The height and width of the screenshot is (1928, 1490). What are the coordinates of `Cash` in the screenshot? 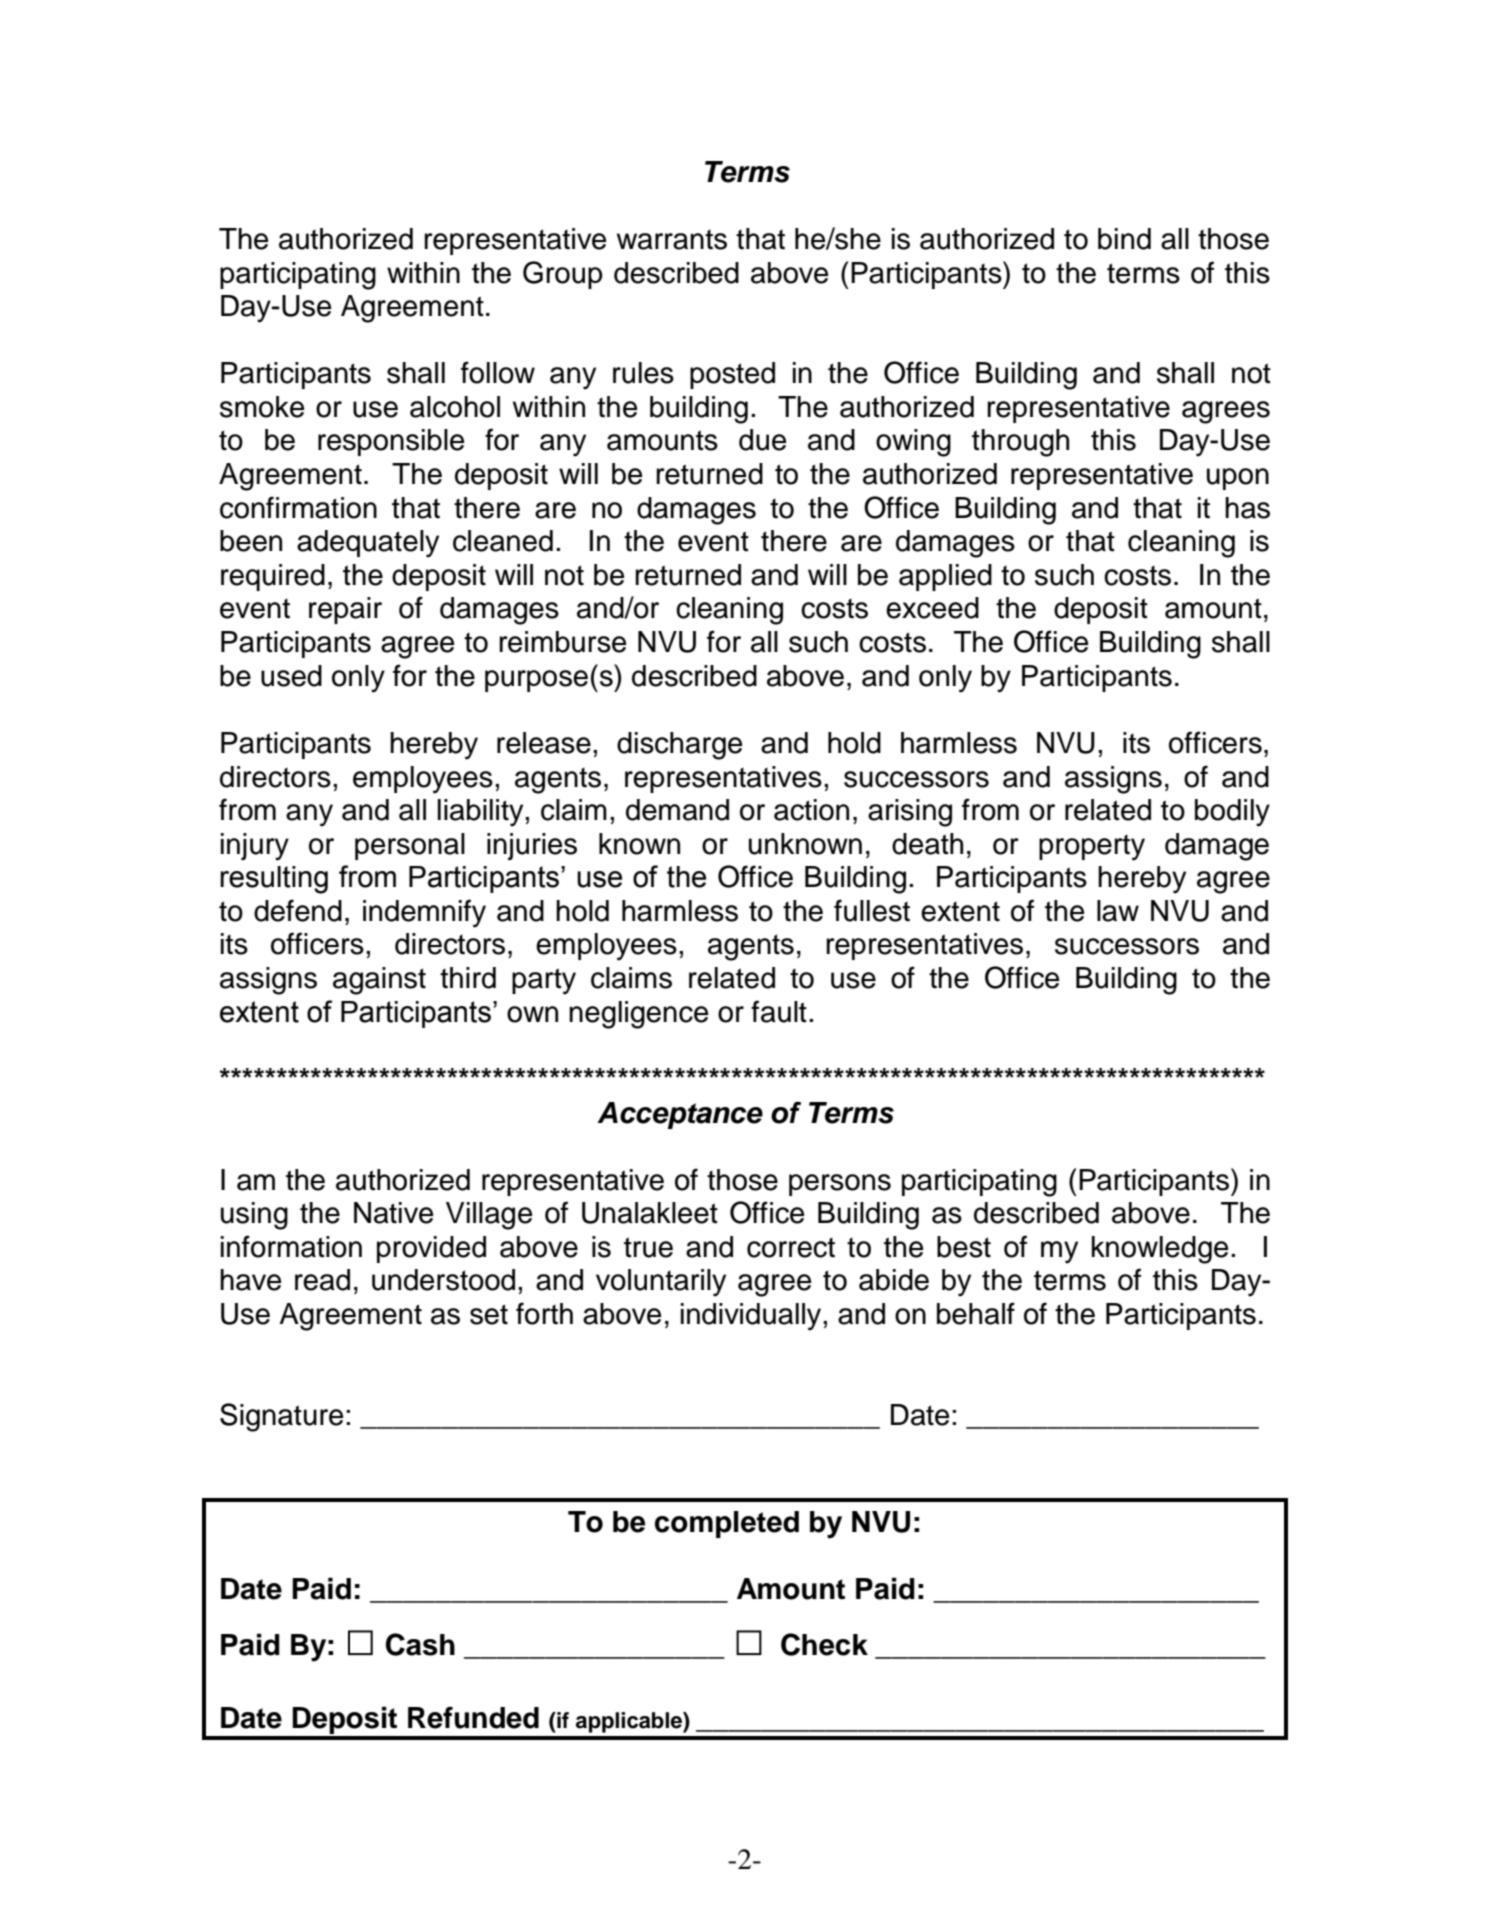 It's located at (420, 1644).
